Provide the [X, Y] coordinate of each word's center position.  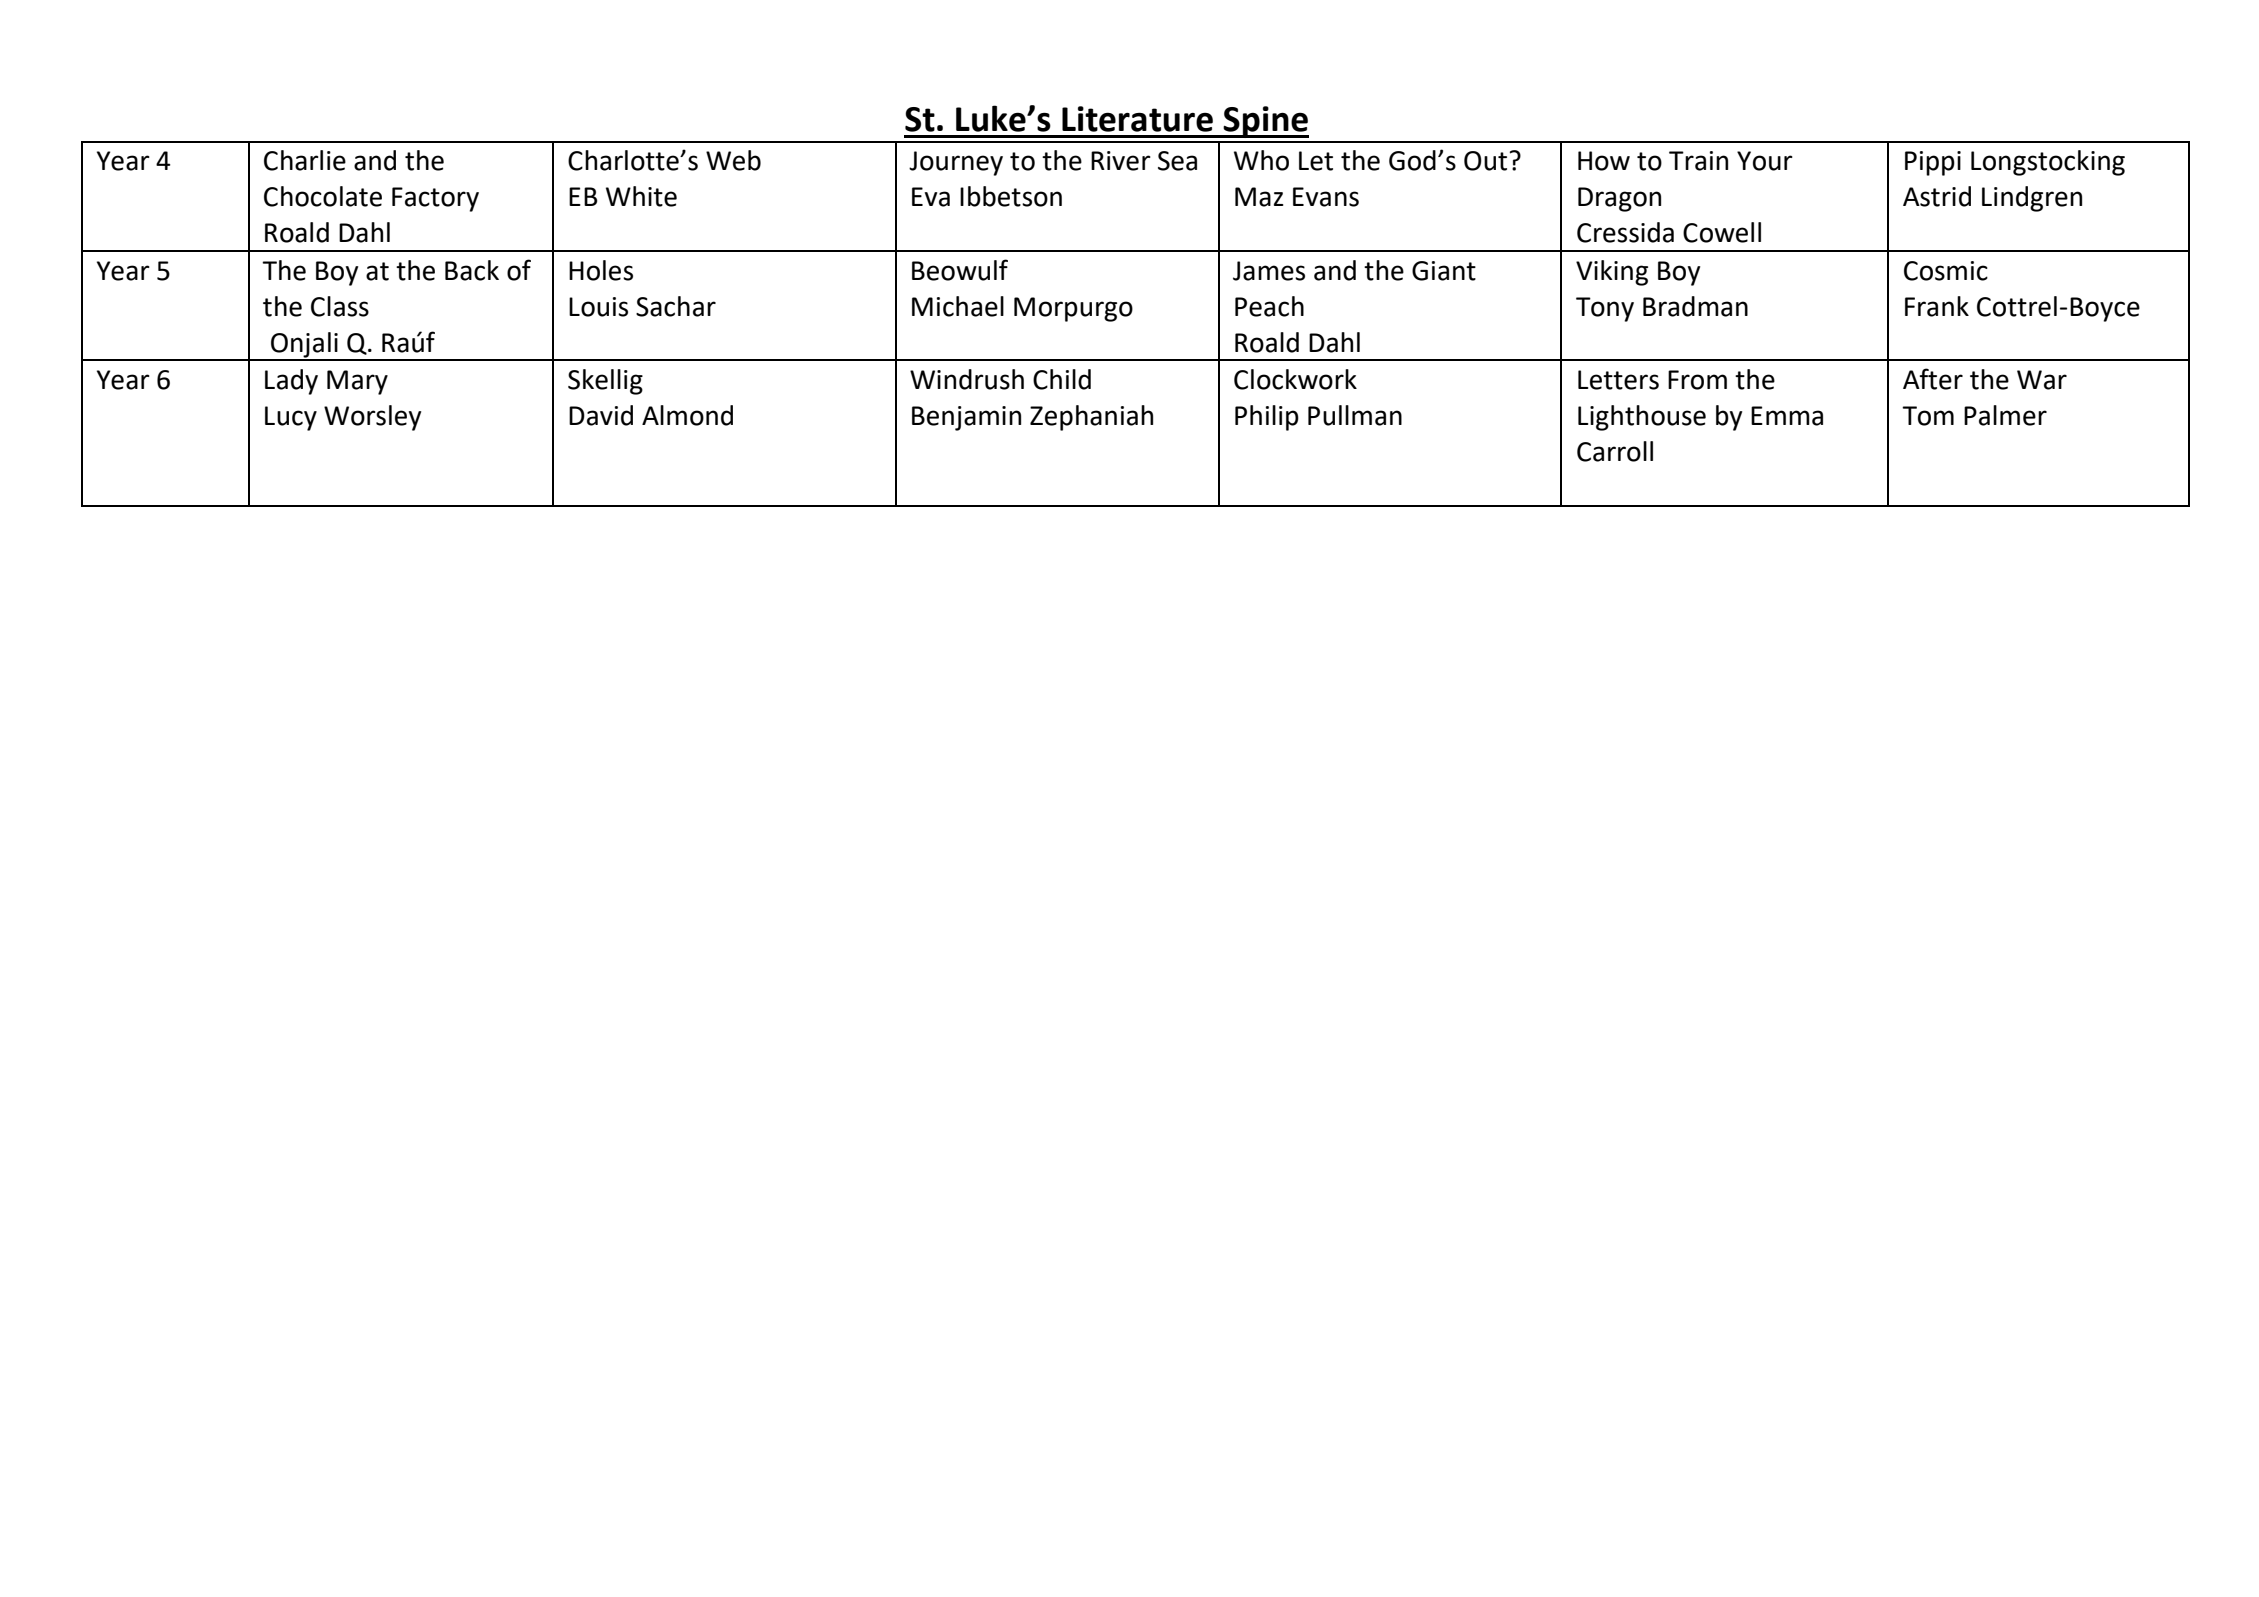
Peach [1269, 306]
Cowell [1722, 232]
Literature [1137, 119]
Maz [1259, 197]
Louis [598, 307]
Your [1765, 161]
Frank [1937, 306]
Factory [435, 199]
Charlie [305, 160]
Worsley [372, 418]
